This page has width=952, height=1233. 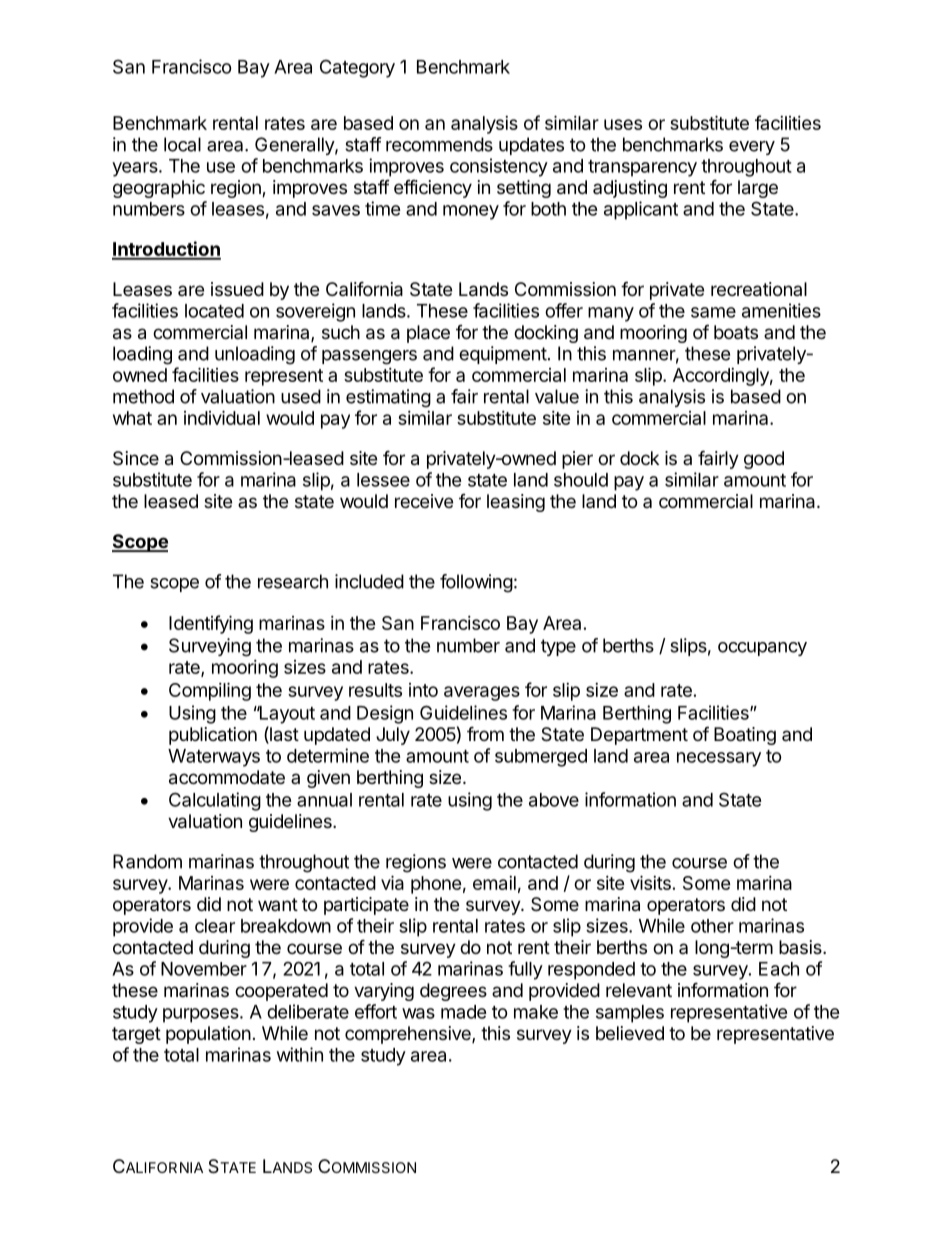 I want to click on boats, so click(x=736, y=332).
